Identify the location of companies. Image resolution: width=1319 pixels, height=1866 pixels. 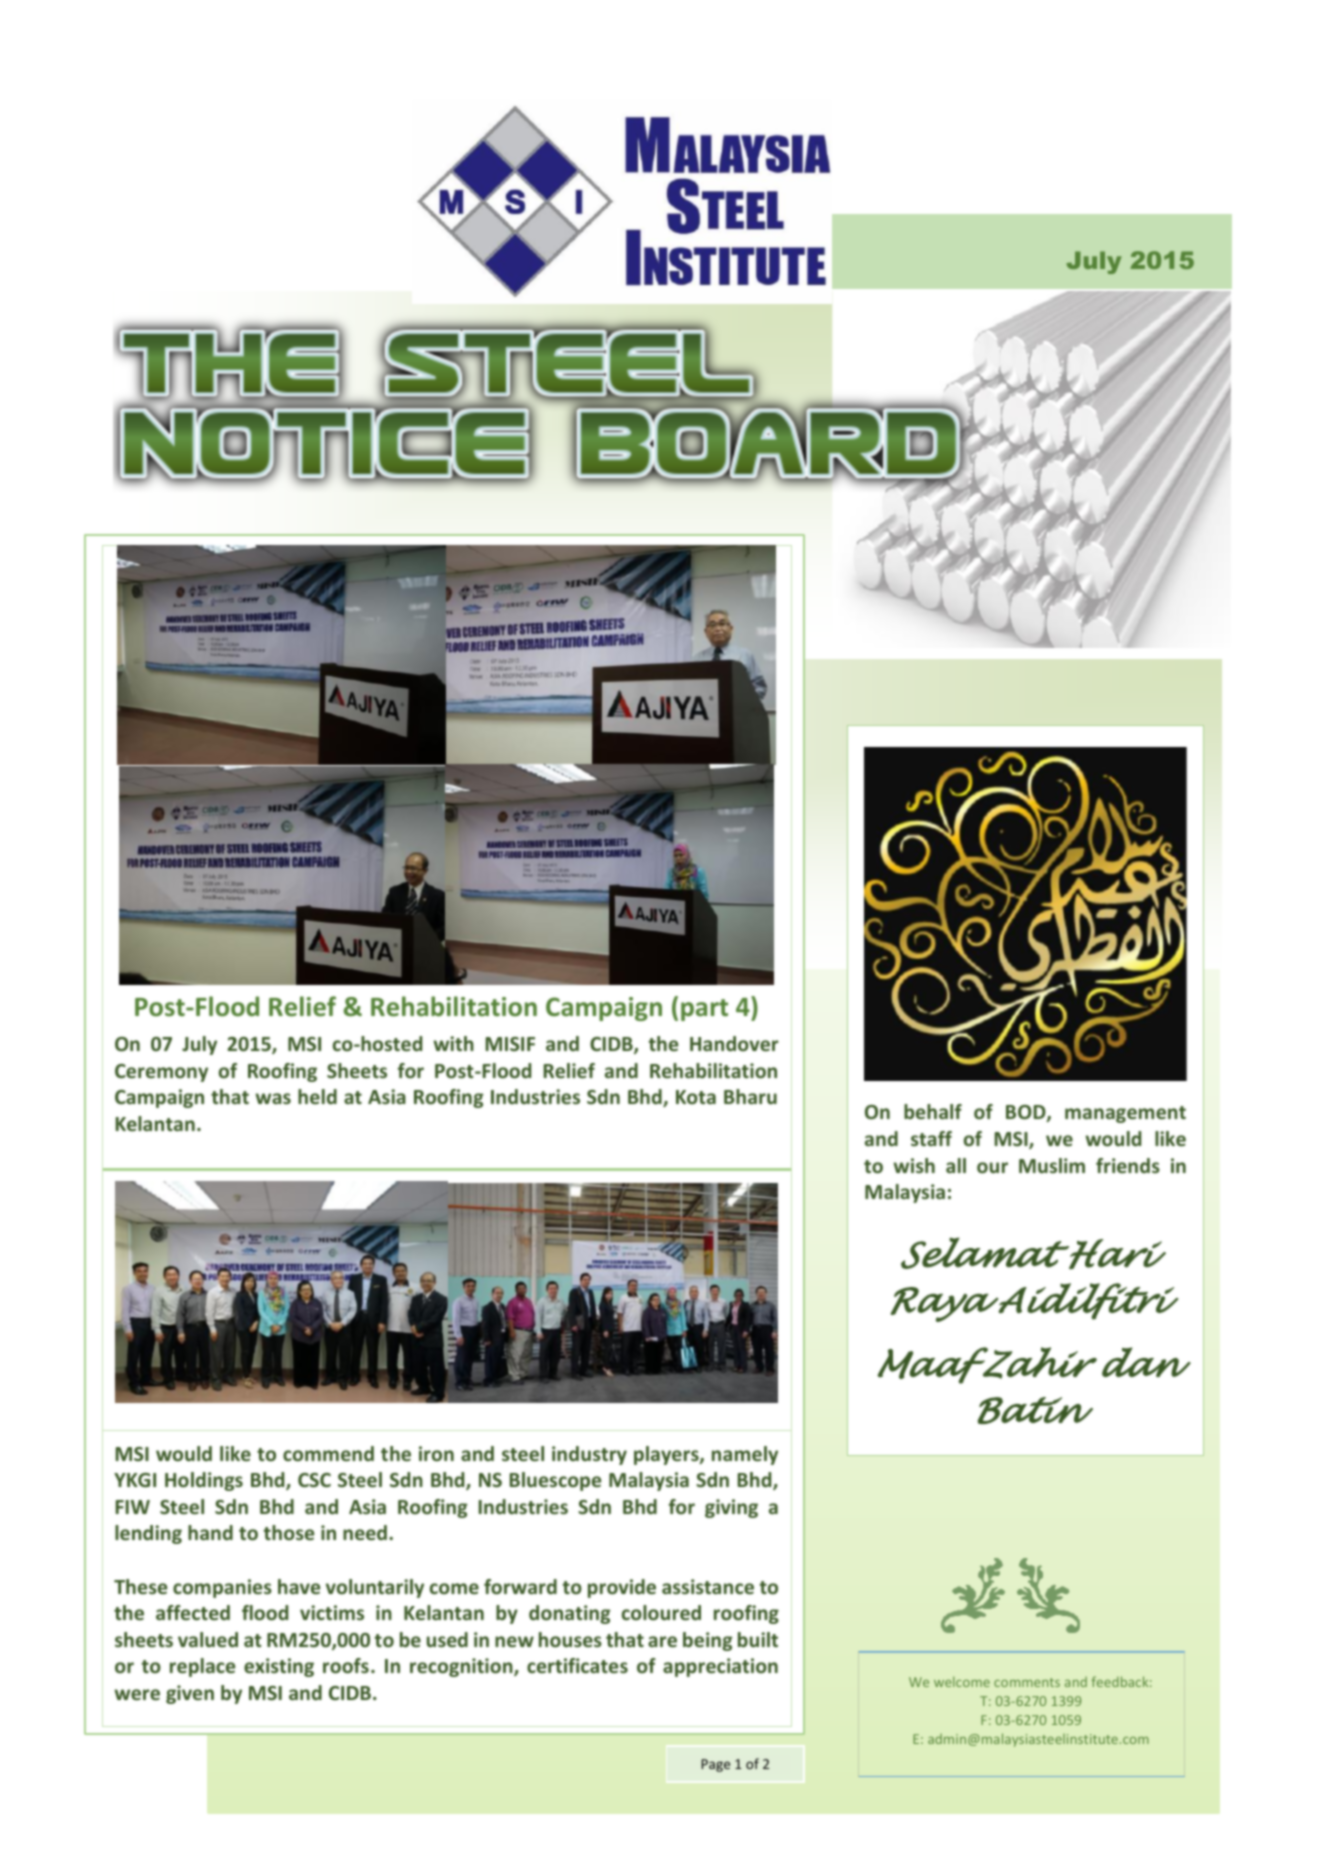
(222, 1588).
